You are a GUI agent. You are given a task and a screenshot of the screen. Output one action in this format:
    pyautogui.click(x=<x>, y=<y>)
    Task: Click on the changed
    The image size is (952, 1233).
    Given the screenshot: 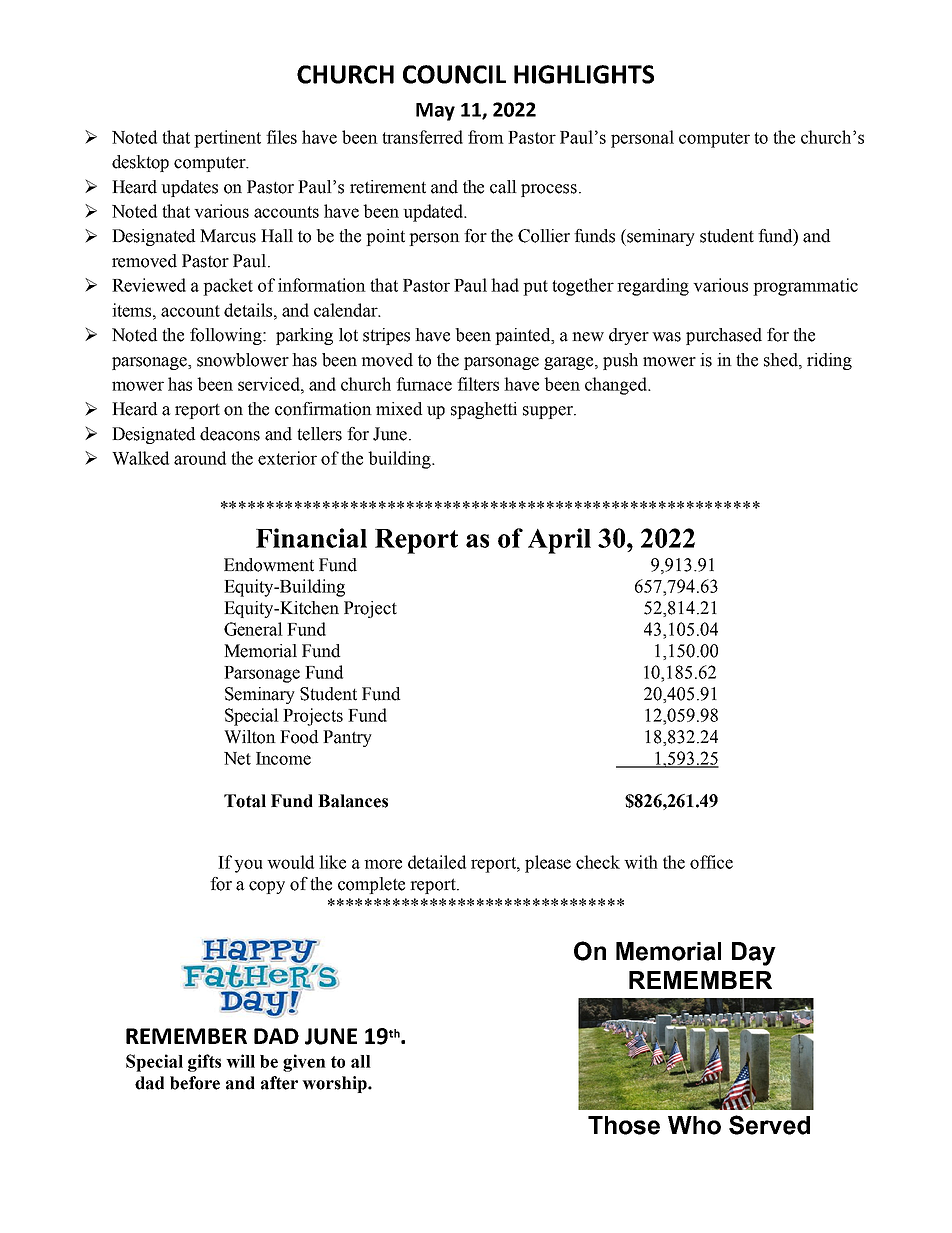 What is the action you would take?
    pyautogui.click(x=617, y=386)
